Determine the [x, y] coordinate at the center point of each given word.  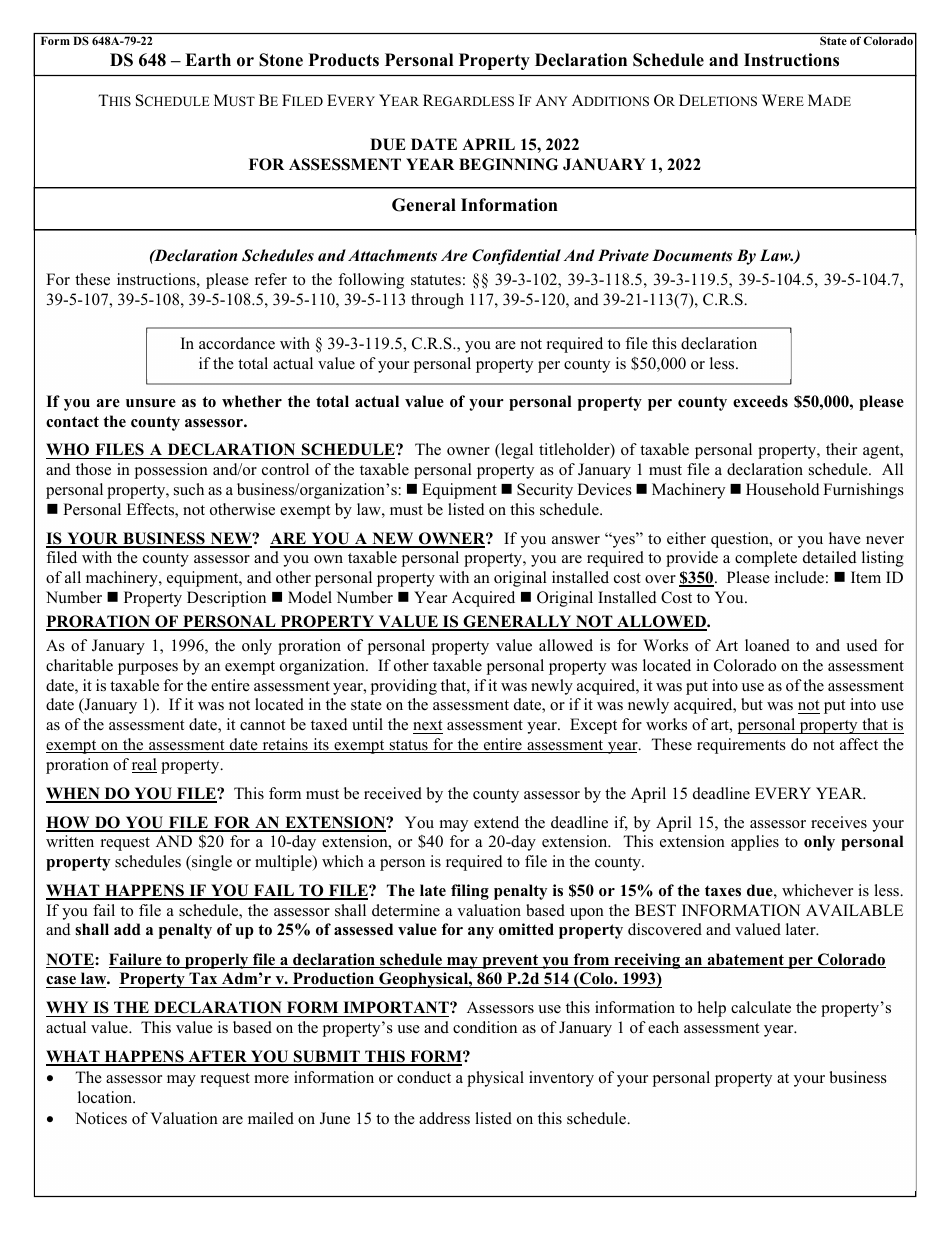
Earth [208, 59]
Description [226, 599]
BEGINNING [508, 164]
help [712, 1009]
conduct [424, 1077]
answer [576, 540]
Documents [692, 255]
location [106, 1097]
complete [766, 559]
